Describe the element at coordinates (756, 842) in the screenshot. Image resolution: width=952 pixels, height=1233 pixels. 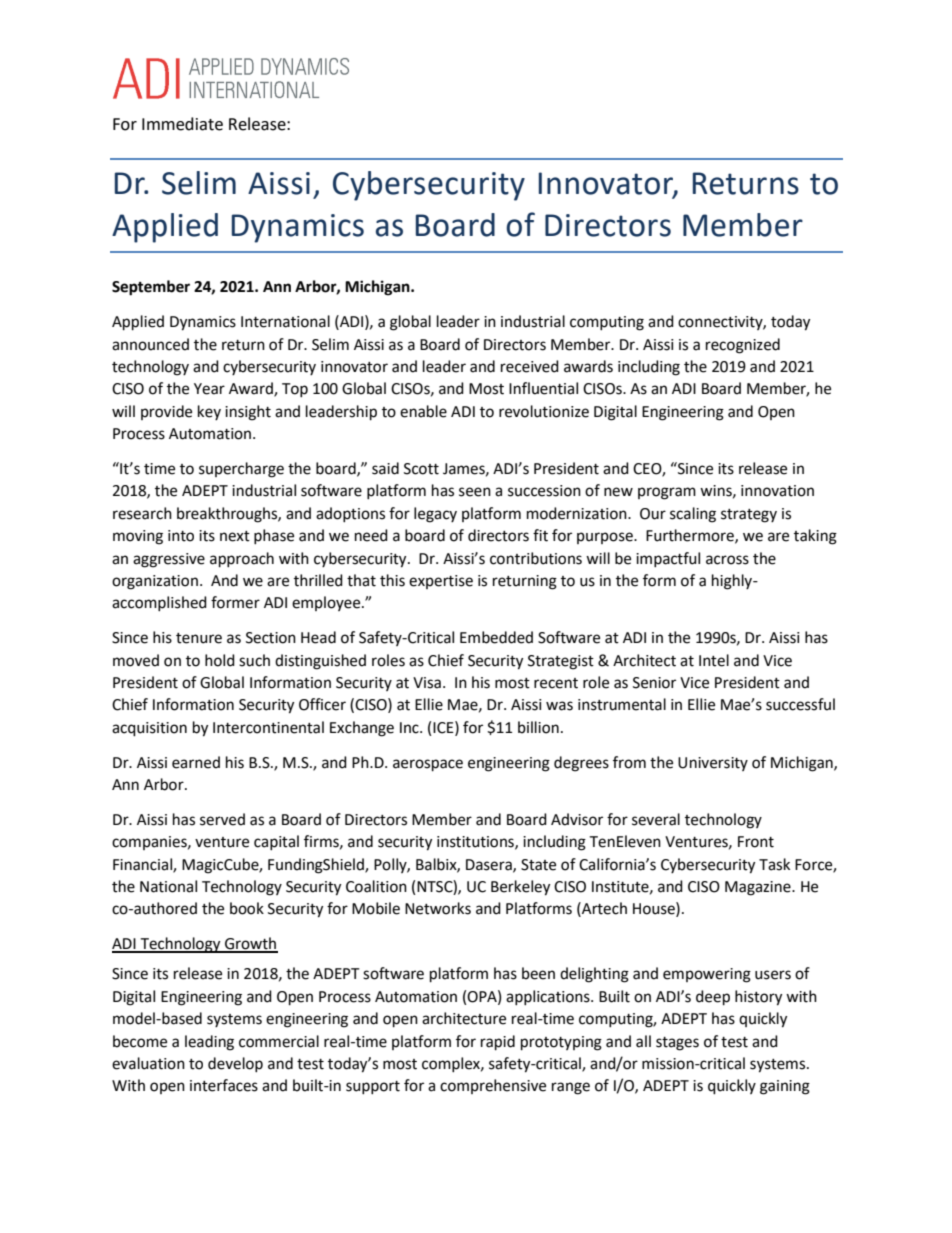
I see `Front` at that location.
